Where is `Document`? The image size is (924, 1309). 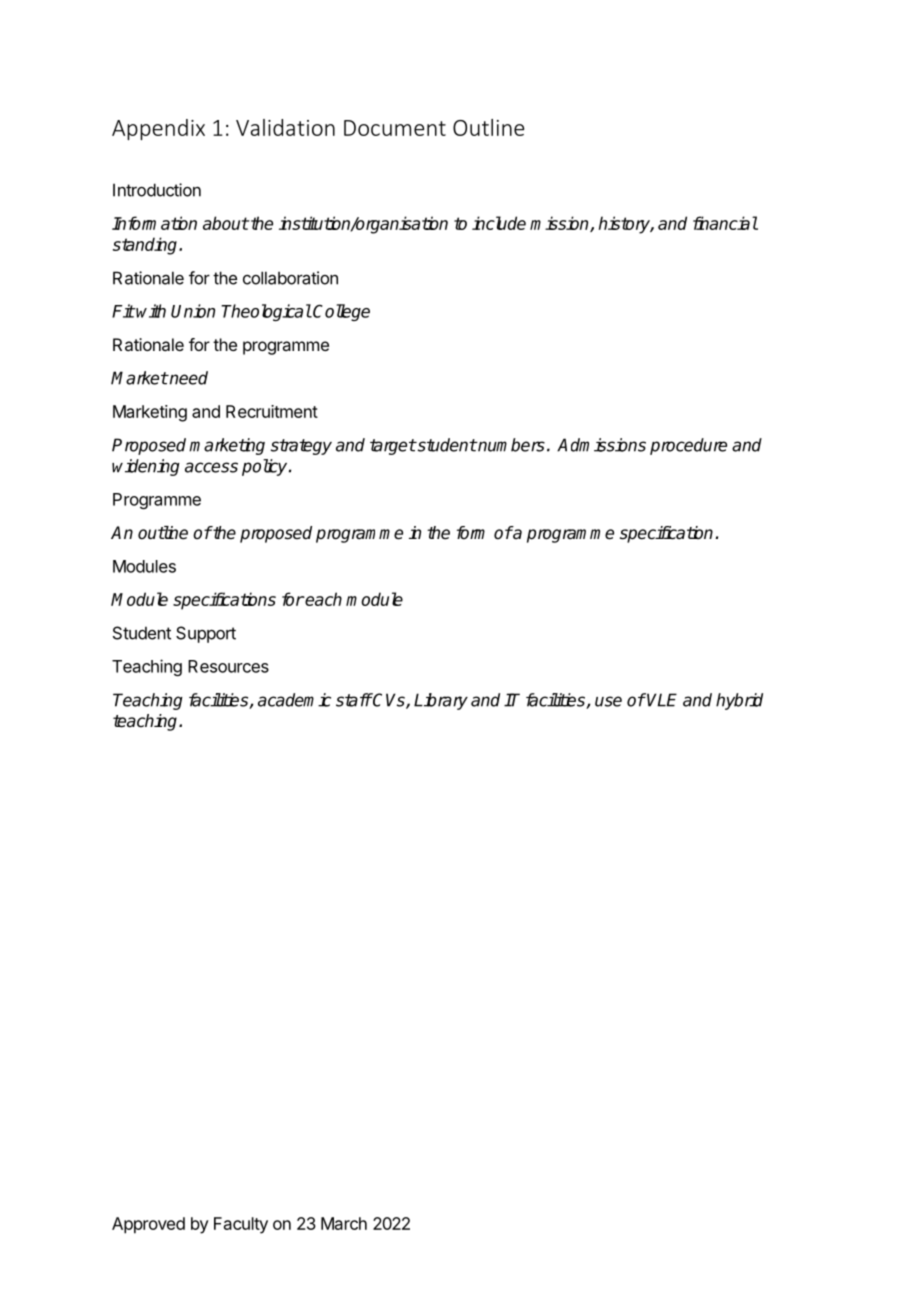 Document is located at coordinates (395, 128).
